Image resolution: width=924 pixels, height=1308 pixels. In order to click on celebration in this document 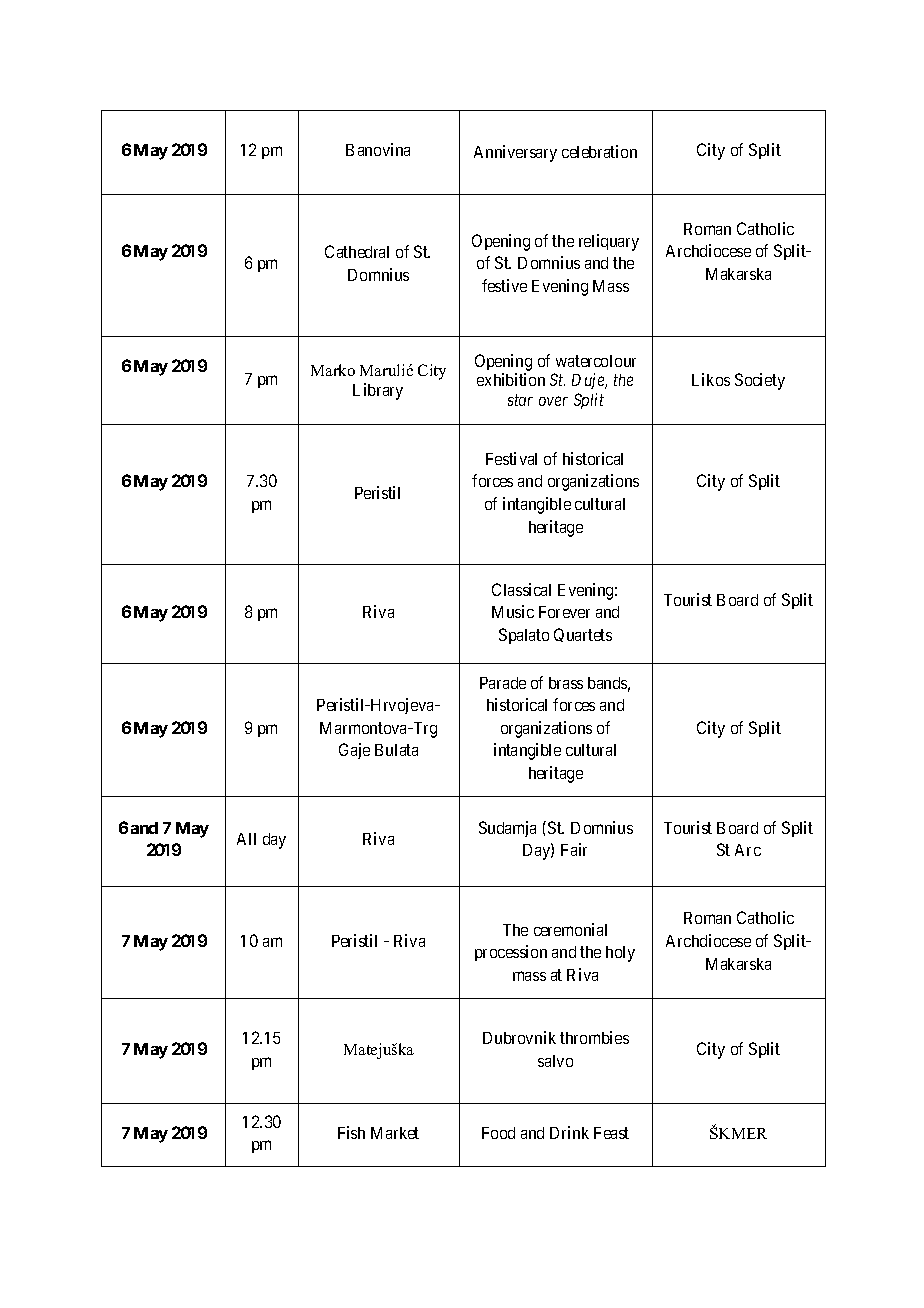, I will do `click(599, 151)`.
